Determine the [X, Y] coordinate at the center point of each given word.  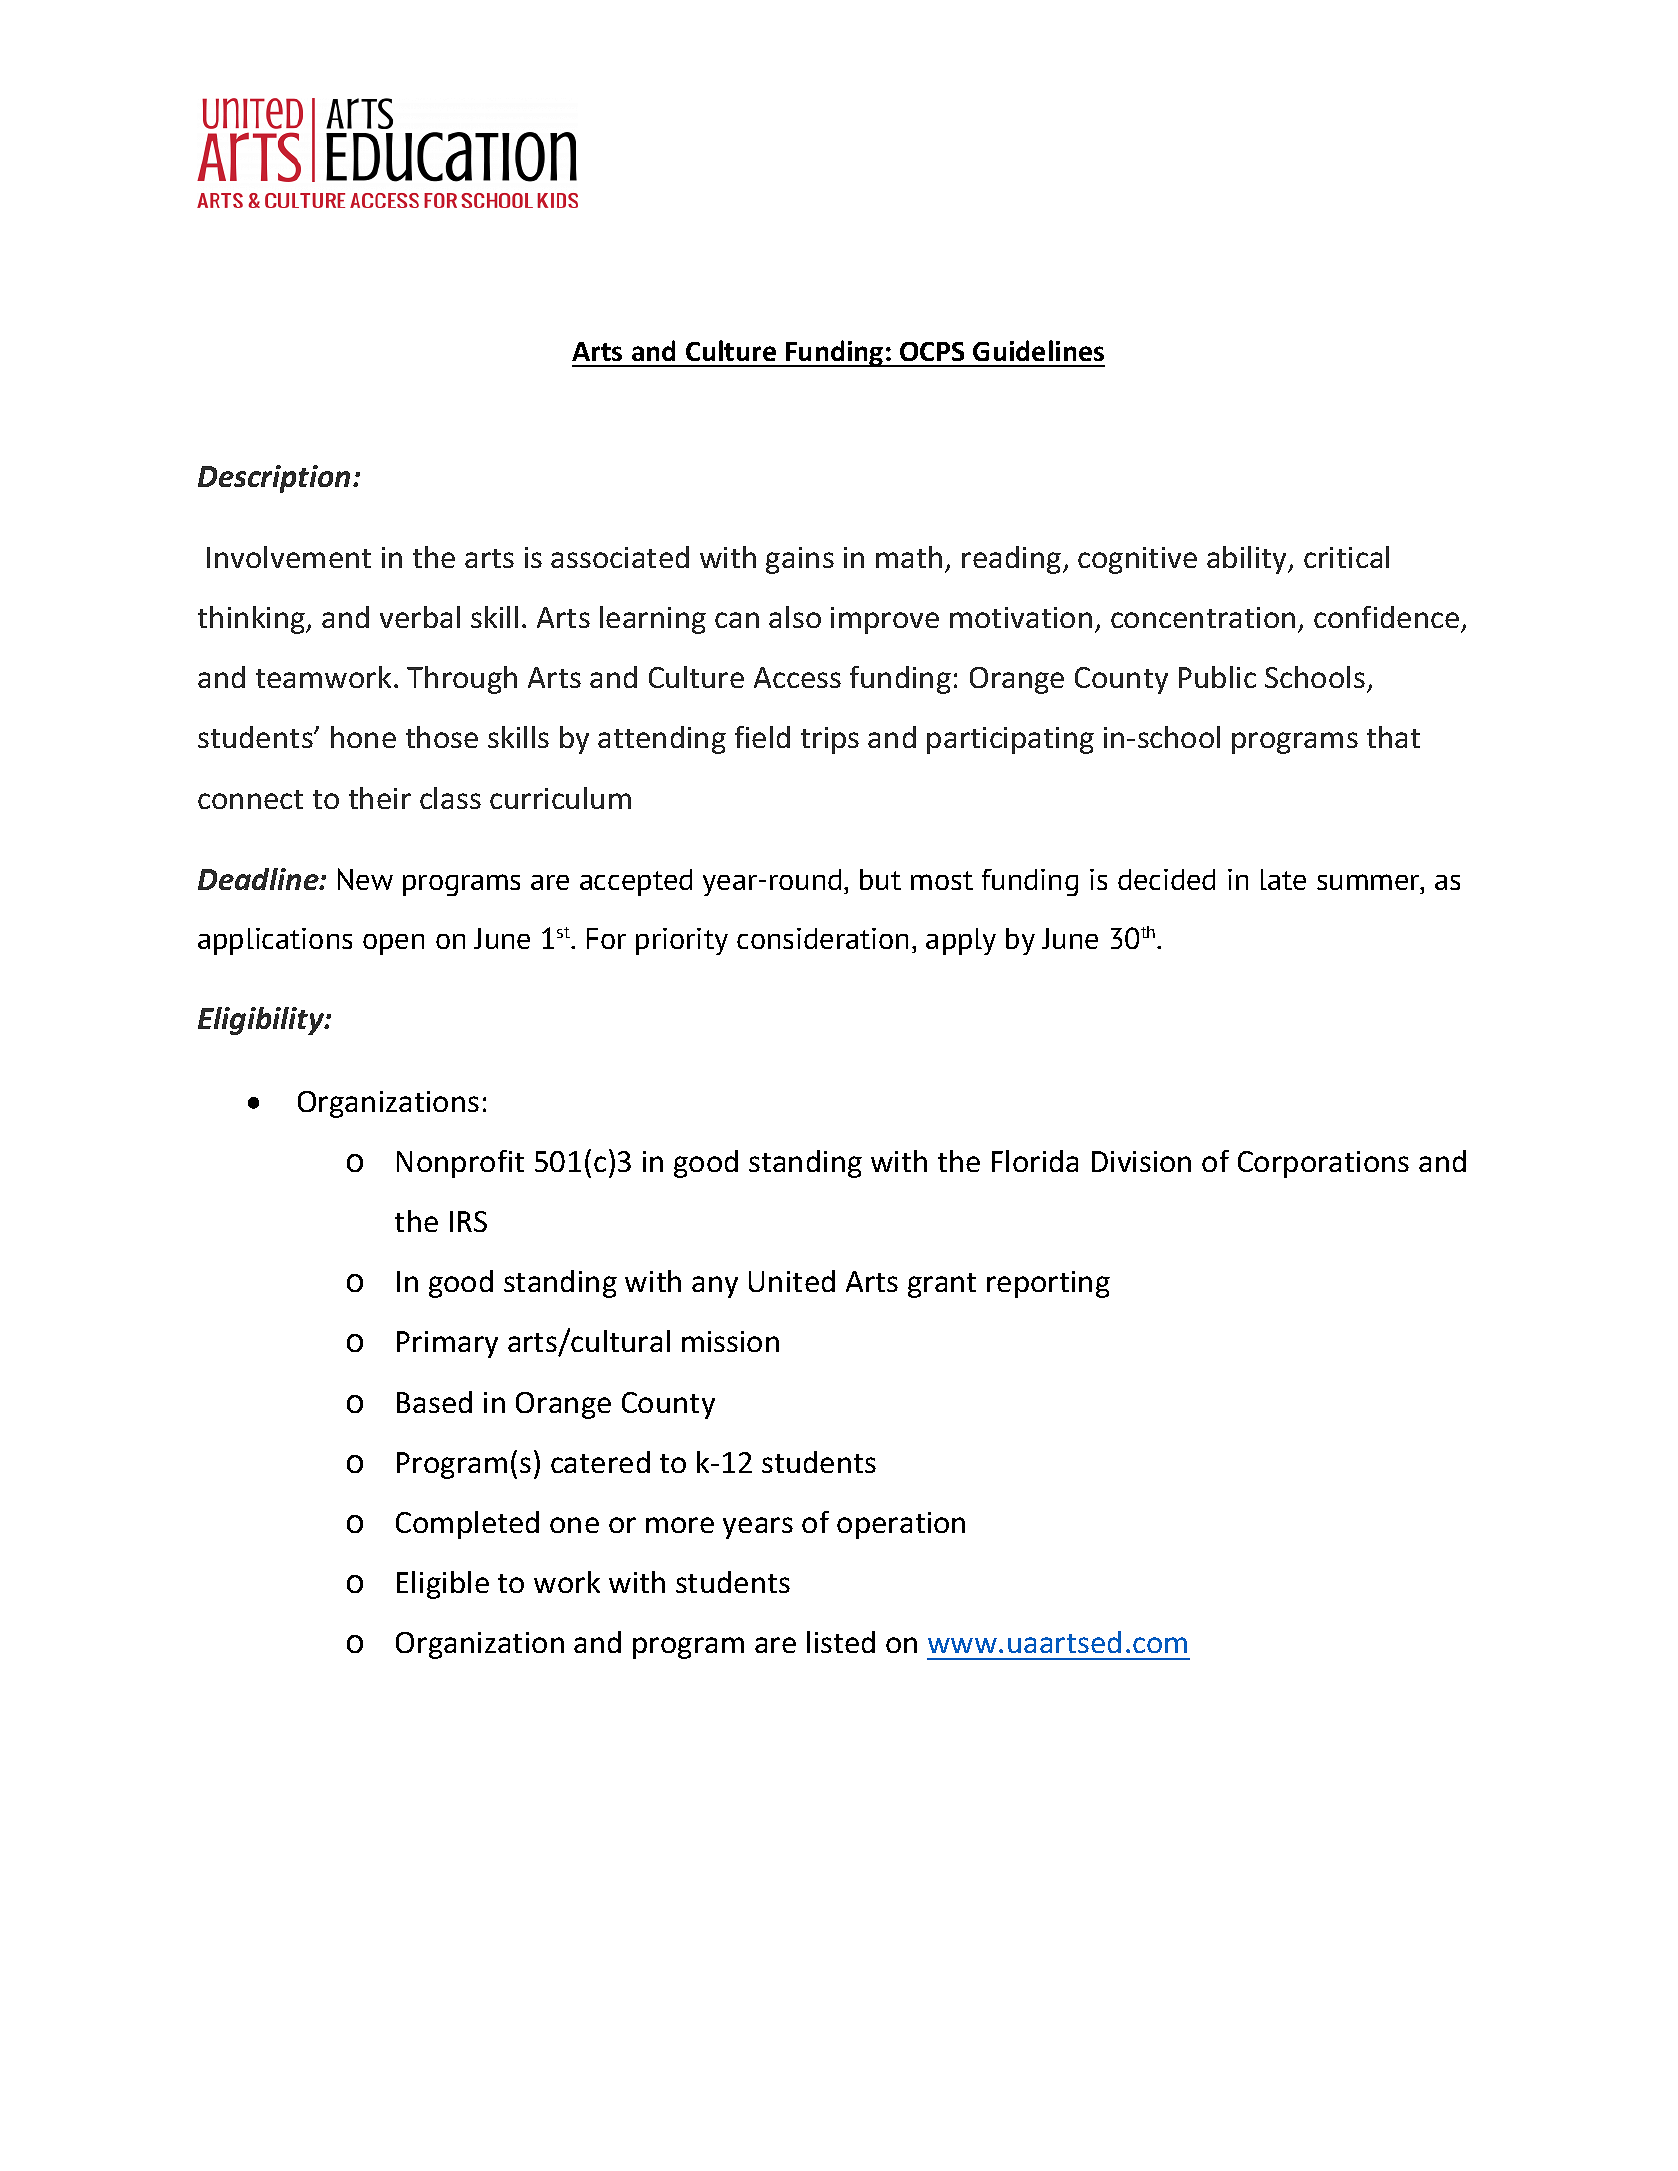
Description [274, 479]
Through [462, 680]
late [1283, 879]
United [792, 1281]
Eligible [443, 1585]
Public [1217, 677]
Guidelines [1038, 350]
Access [797, 677]
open [393, 944]
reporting [1048, 1284]
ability [1248, 560]
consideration [822, 938]
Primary [447, 1344]
